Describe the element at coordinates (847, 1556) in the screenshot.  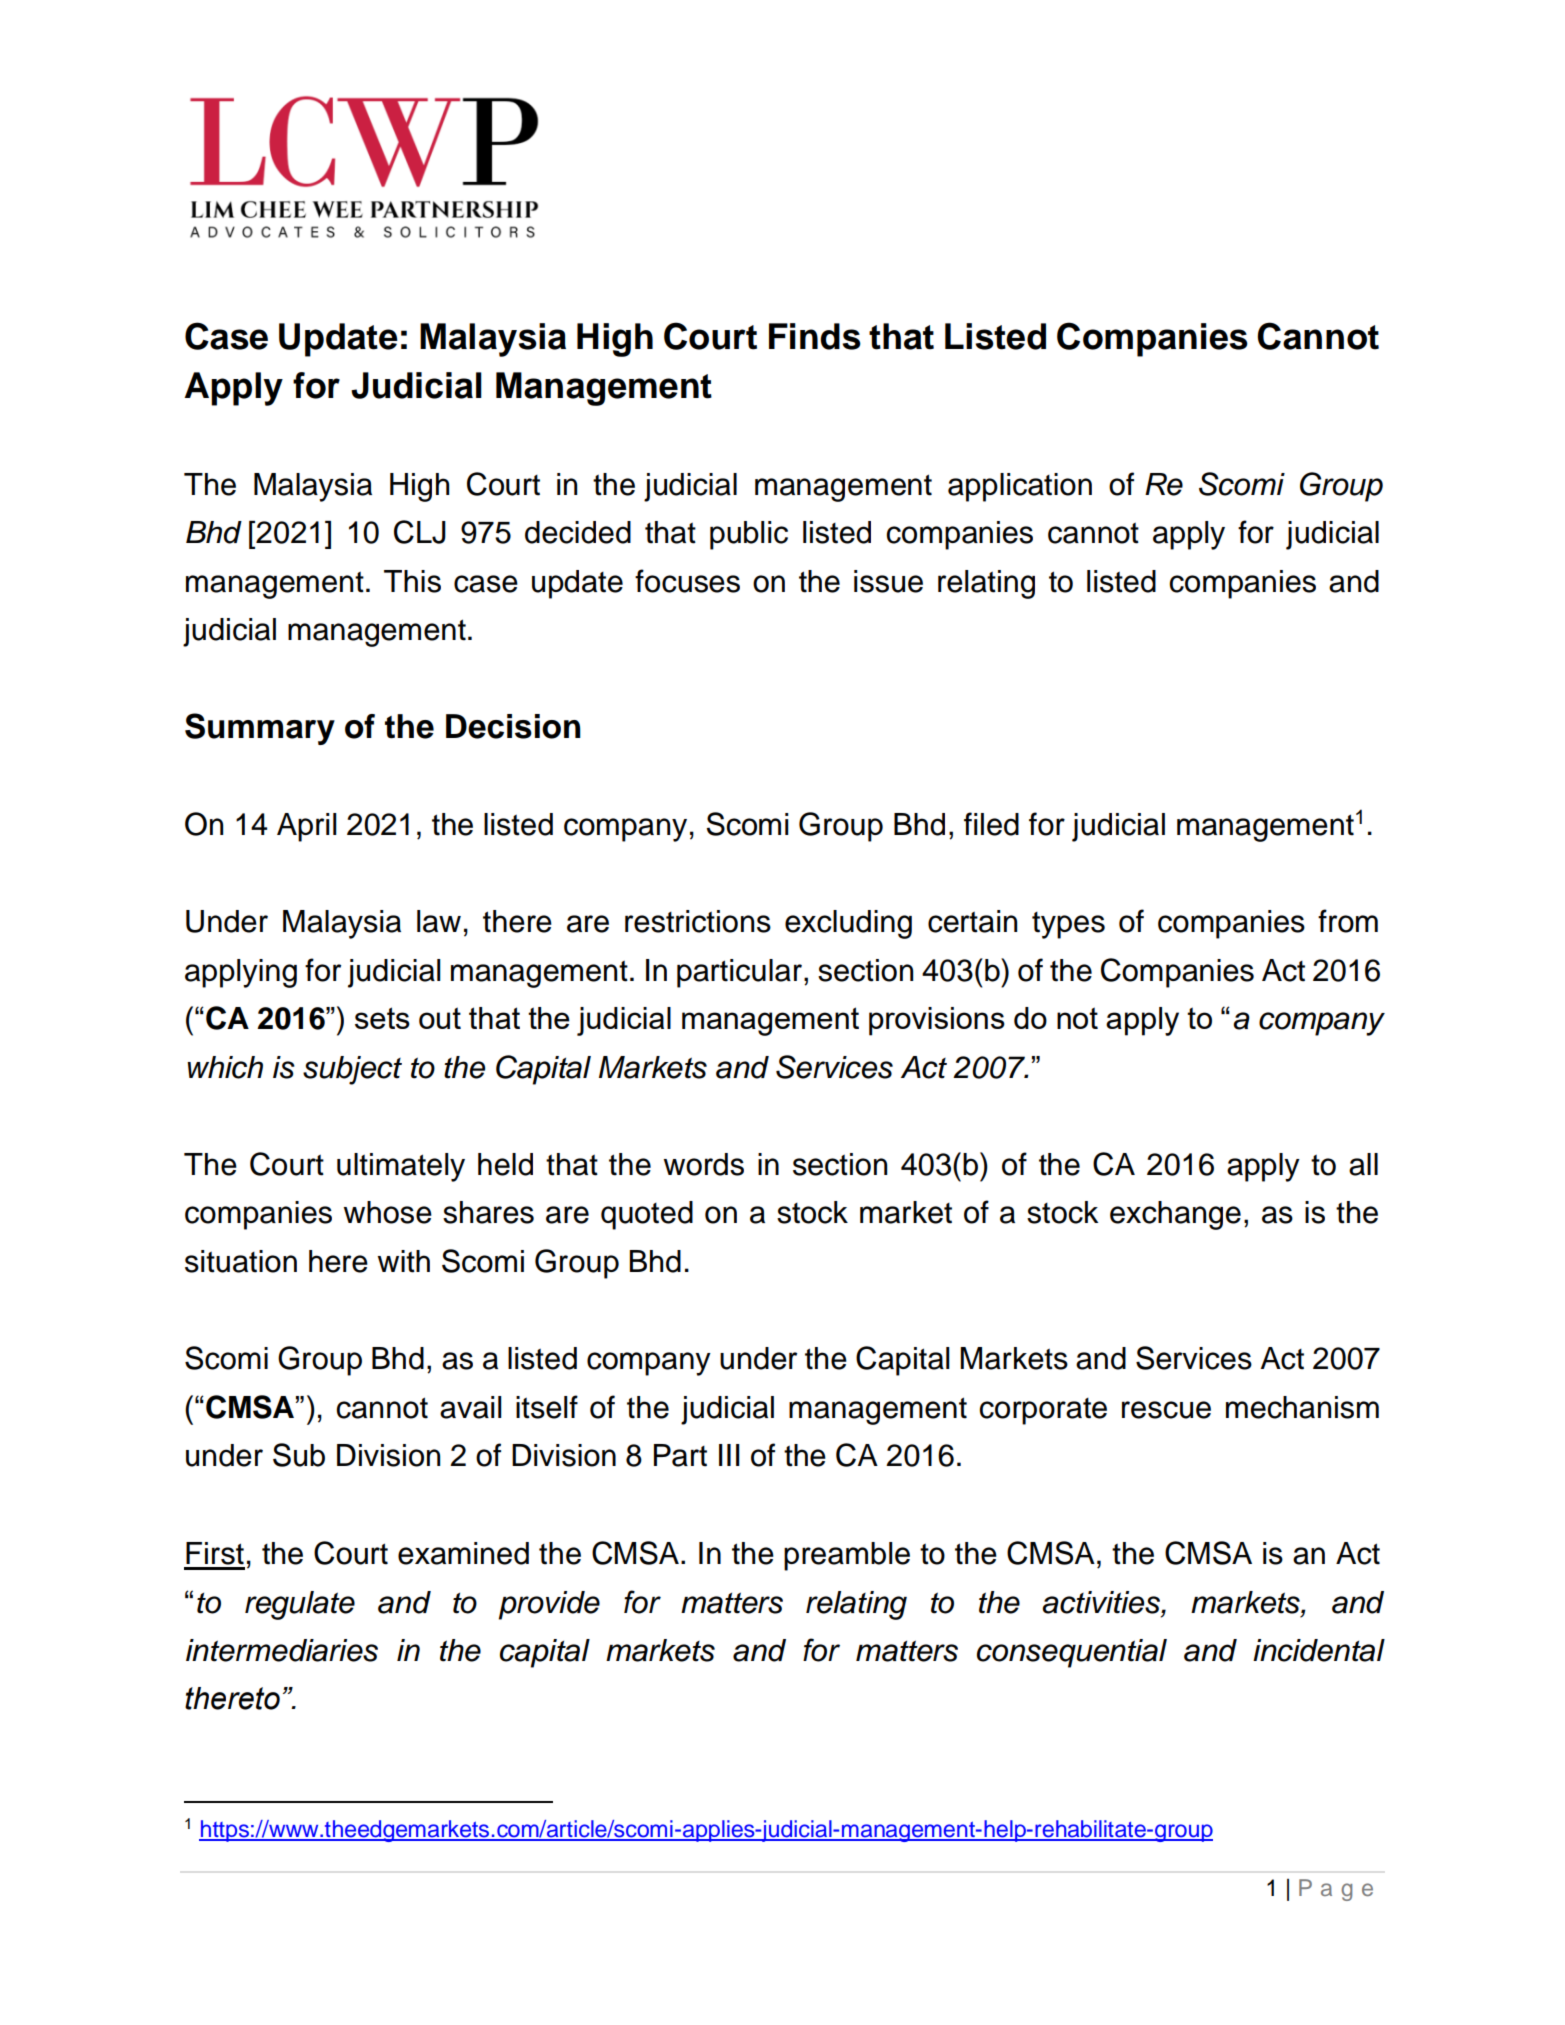
I see `preamble` at that location.
